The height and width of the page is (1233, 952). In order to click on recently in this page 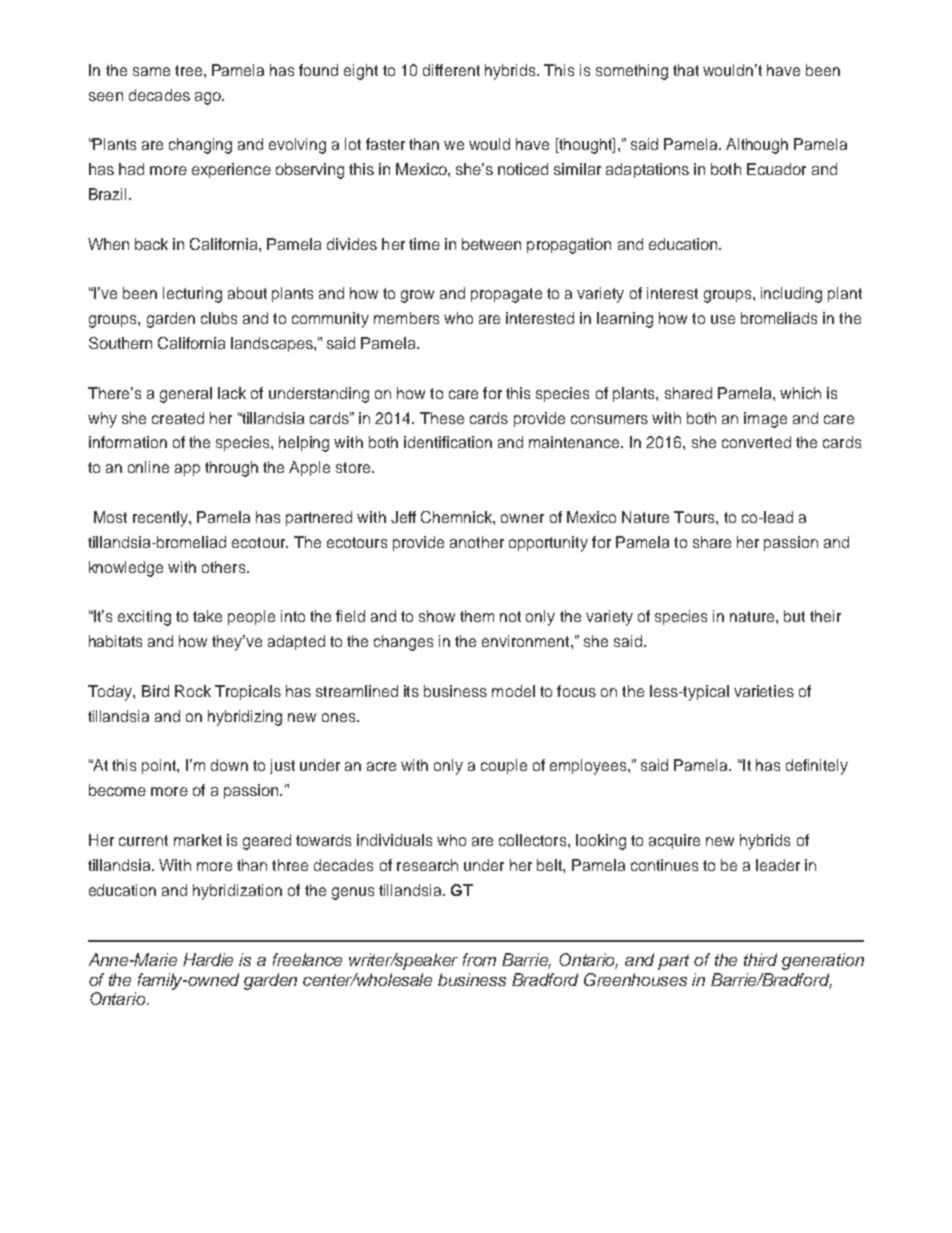, I will do `click(161, 519)`.
